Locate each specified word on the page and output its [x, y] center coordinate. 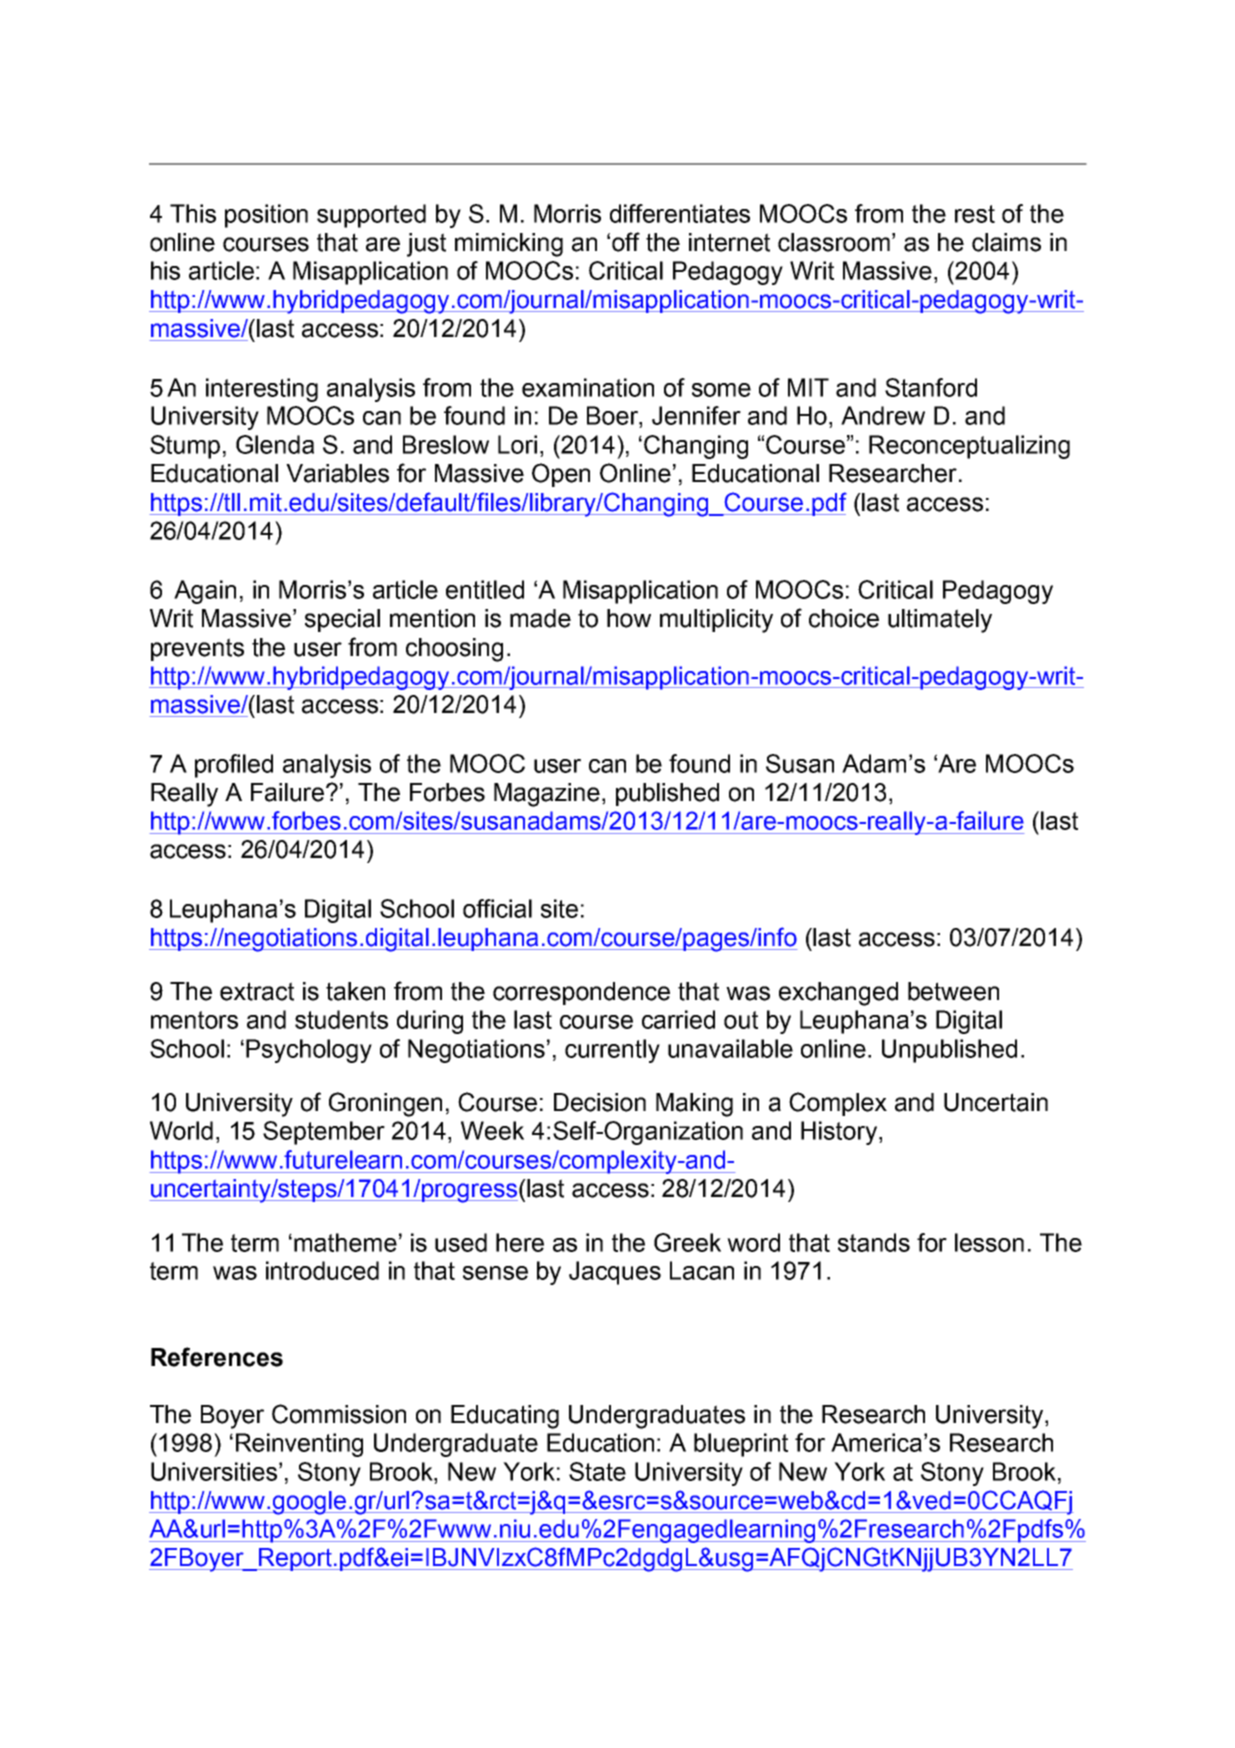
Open [561, 475]
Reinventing [299, 1445]
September [324, 1133]
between [953, 991]
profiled [234, 766]
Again [205, 592]
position [266, 216]
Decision [600, 1102]
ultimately [940, 621]
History [840, 1133]
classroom [834, 242]
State [597, 1471]
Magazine [547, 795]
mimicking [509, 245]
